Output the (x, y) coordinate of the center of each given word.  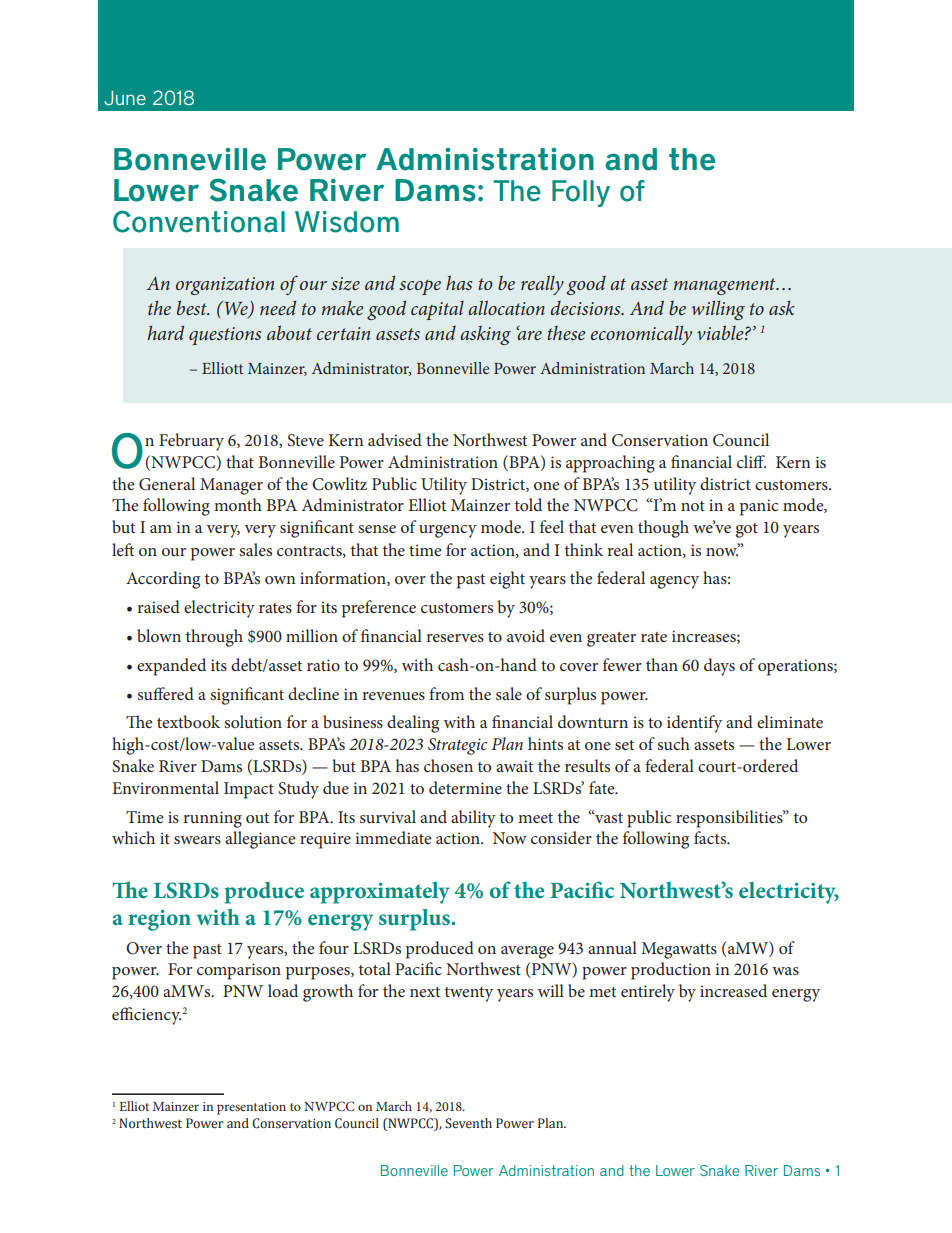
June (125, 98)
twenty (469, 994)
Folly (581, 193)
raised (158, 606)
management (726, 286)
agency (674, 582)
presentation (251, 1108)
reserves (455, 638)
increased (733, 990)
